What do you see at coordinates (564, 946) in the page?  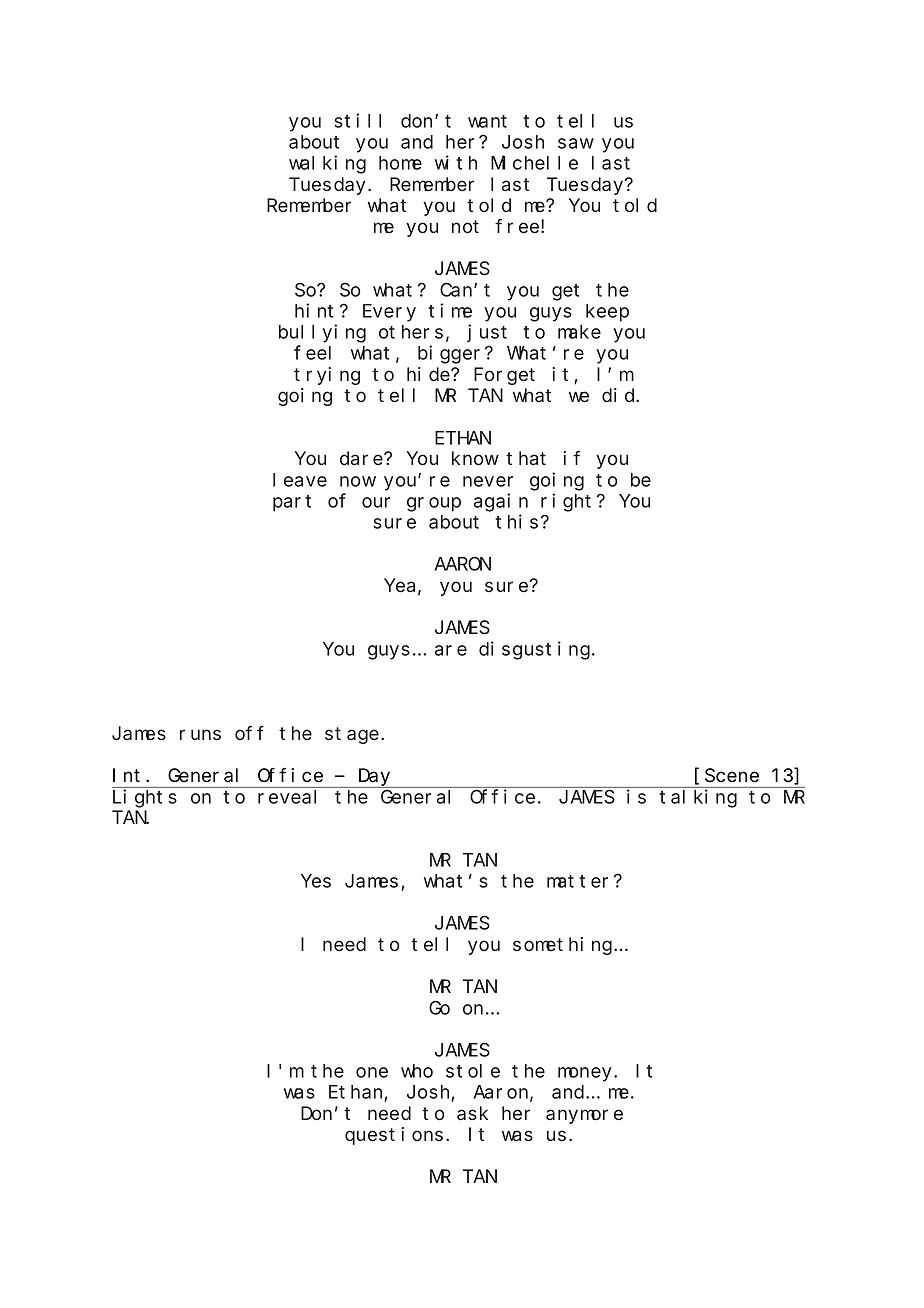 I see `something` at bounding box center [564, 946].
